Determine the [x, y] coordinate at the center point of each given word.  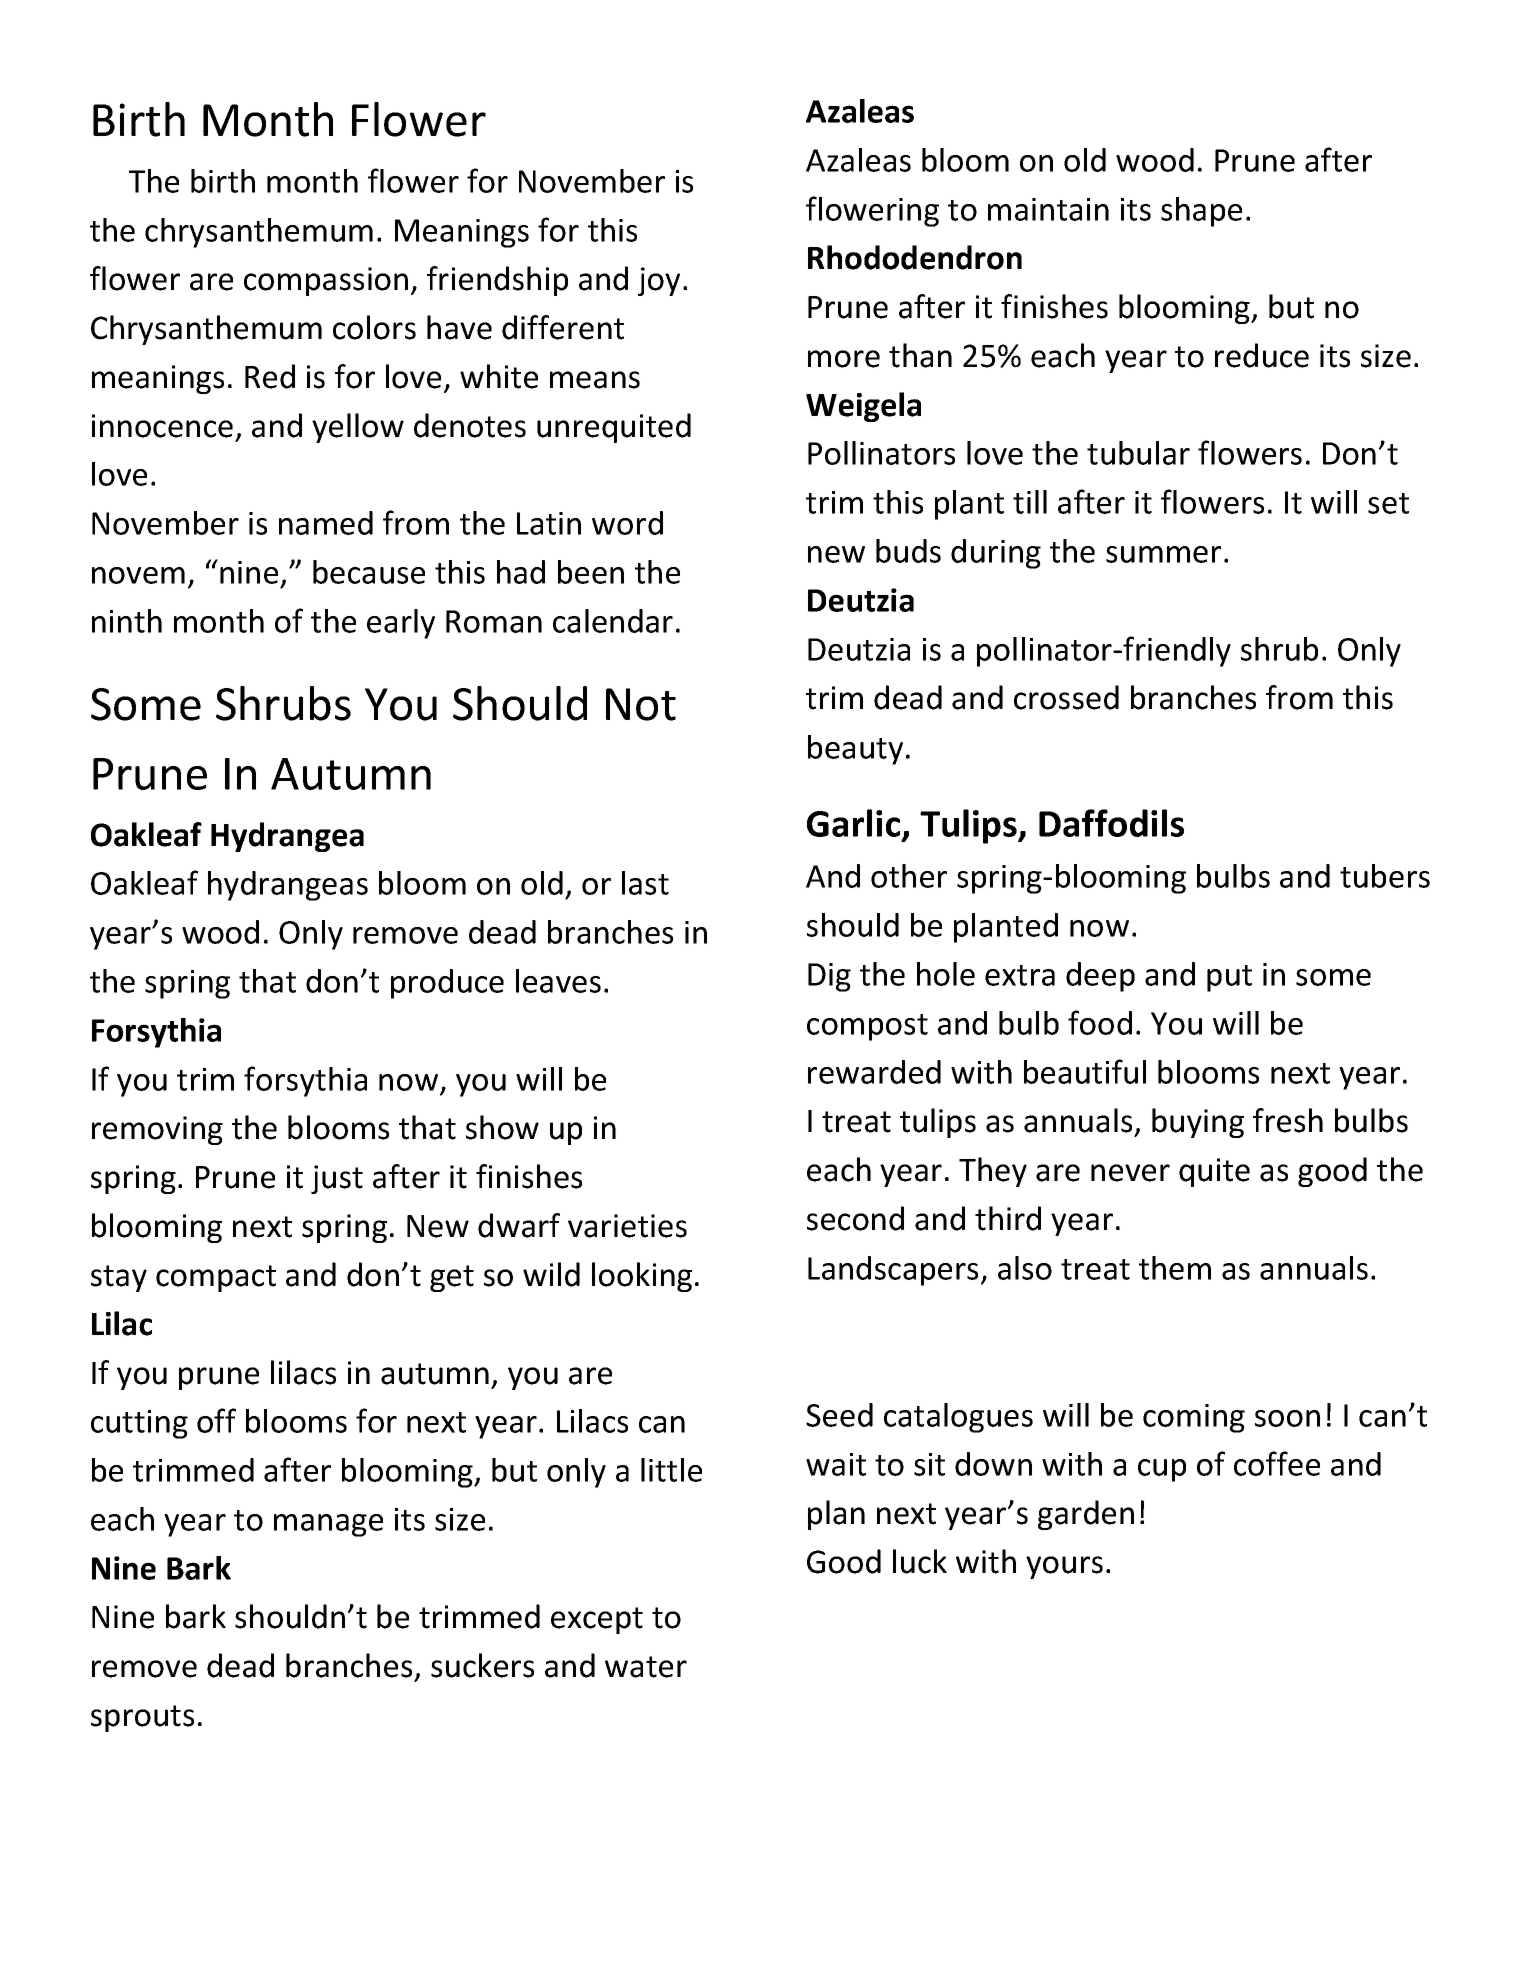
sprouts [142, 1718]
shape [1201, 212]
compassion [326, 281]
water [646, 1667]
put [1229, 978]
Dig [829, 977]
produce [447, 984]
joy [659, 281]
